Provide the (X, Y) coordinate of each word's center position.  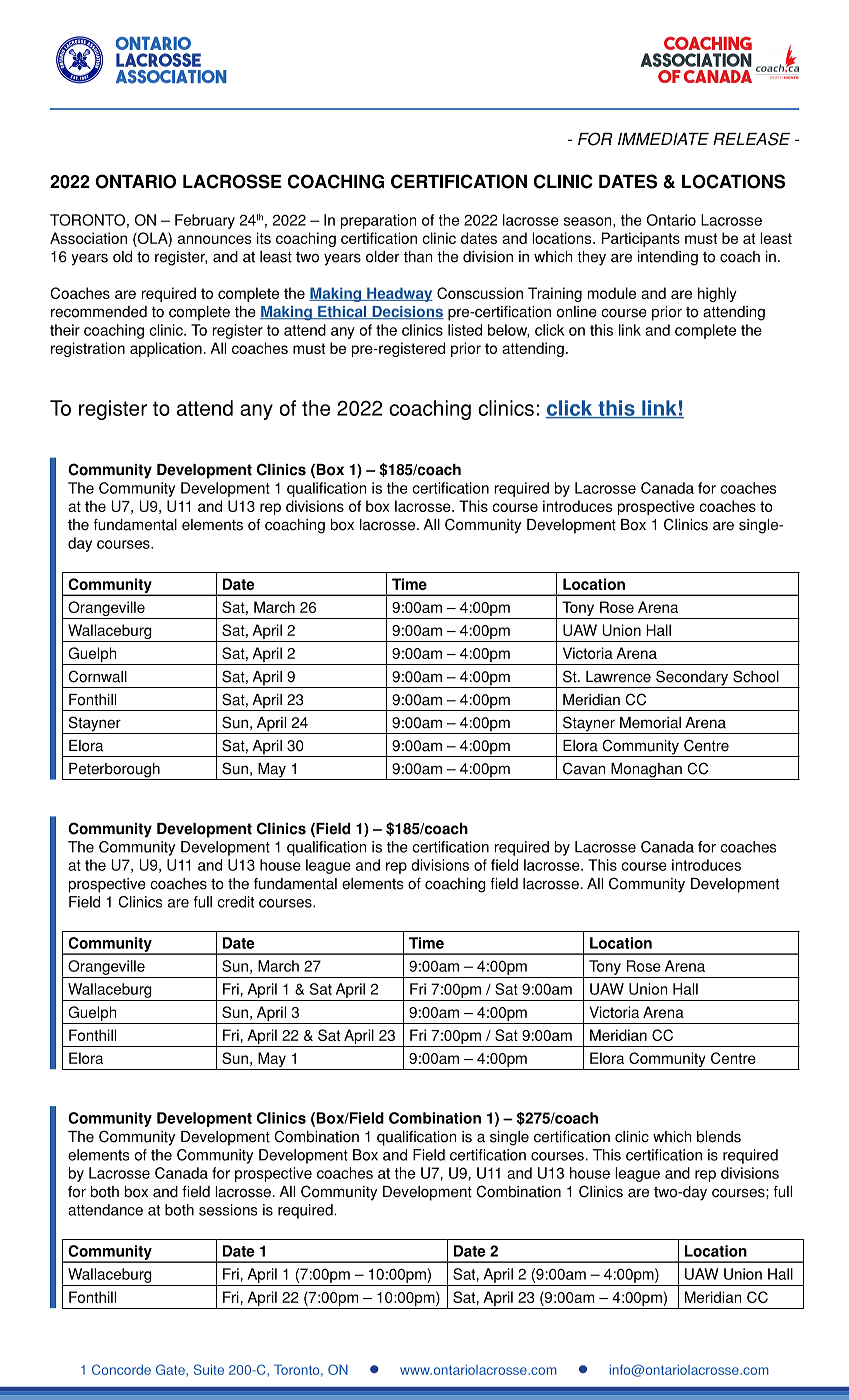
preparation (378, 221)
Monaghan (646, 771)
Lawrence (618, 677)
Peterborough (114, 771)
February (205, 221)
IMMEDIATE (663, 139)
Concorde (121, 1369)
